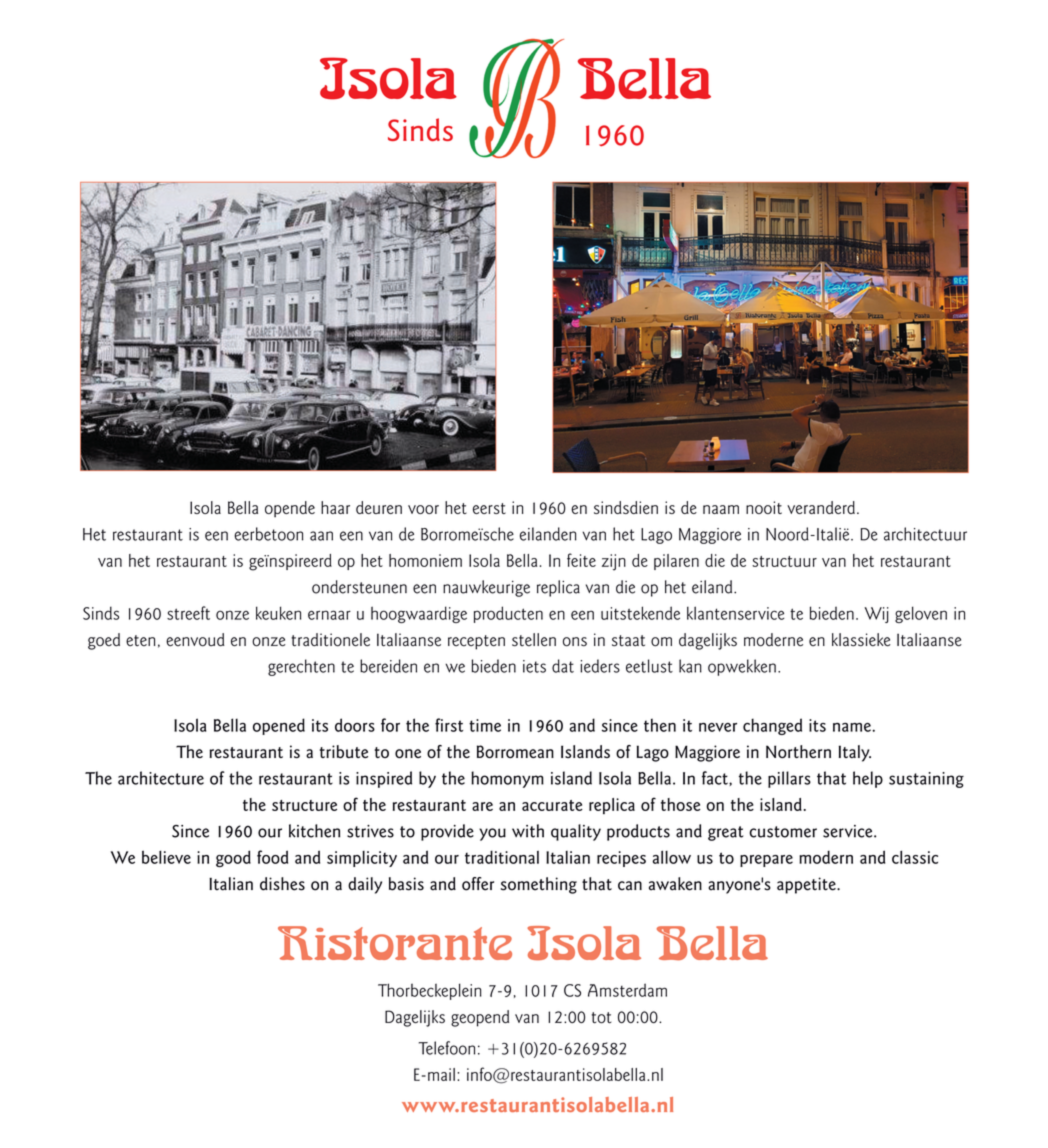 This screenshot has width=1048, height=1148. Describe the element at coordinates (161, 778) in the screenshot. I see `architecture` at that location.
